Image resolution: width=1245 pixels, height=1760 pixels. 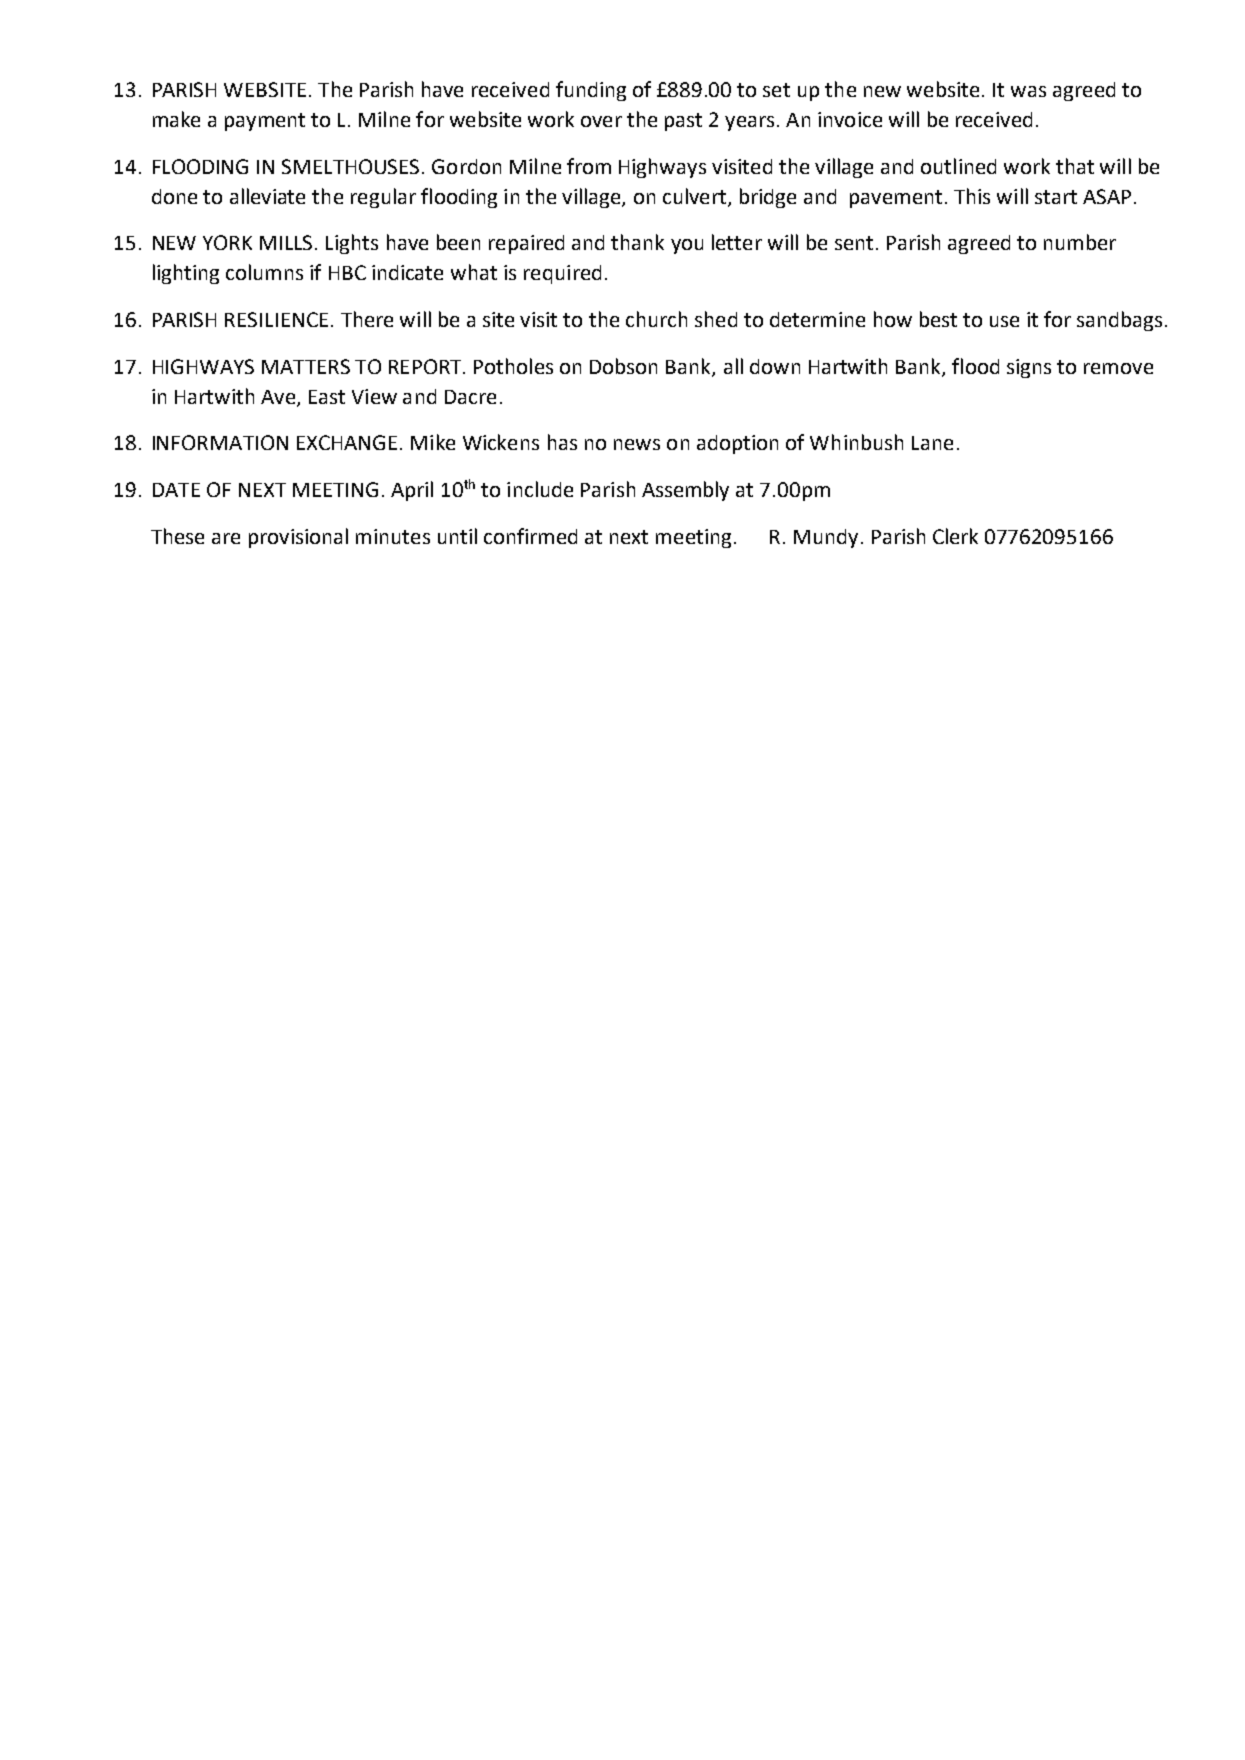 What do you see at coordinates (938, 319) in the screenshot?
I see `best` at bounding box center [938, 319].
